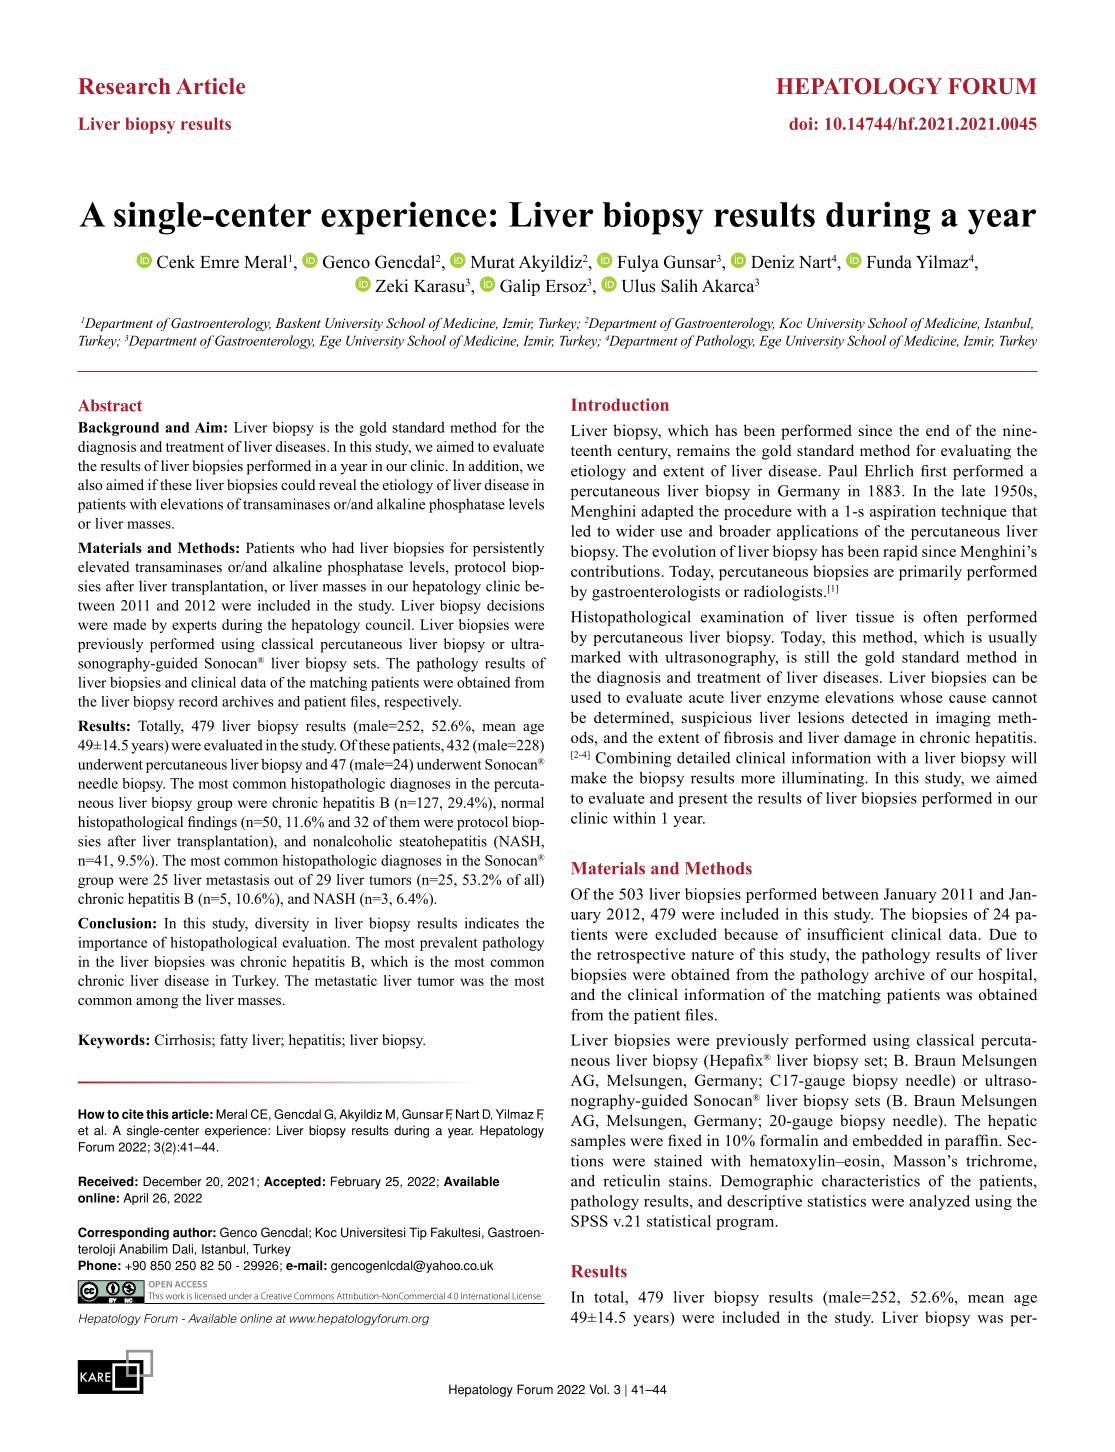  What do you see at coordinates (183, 1249) in the screenshot?
I see `Dali` at bounding box center [183, 1249].
